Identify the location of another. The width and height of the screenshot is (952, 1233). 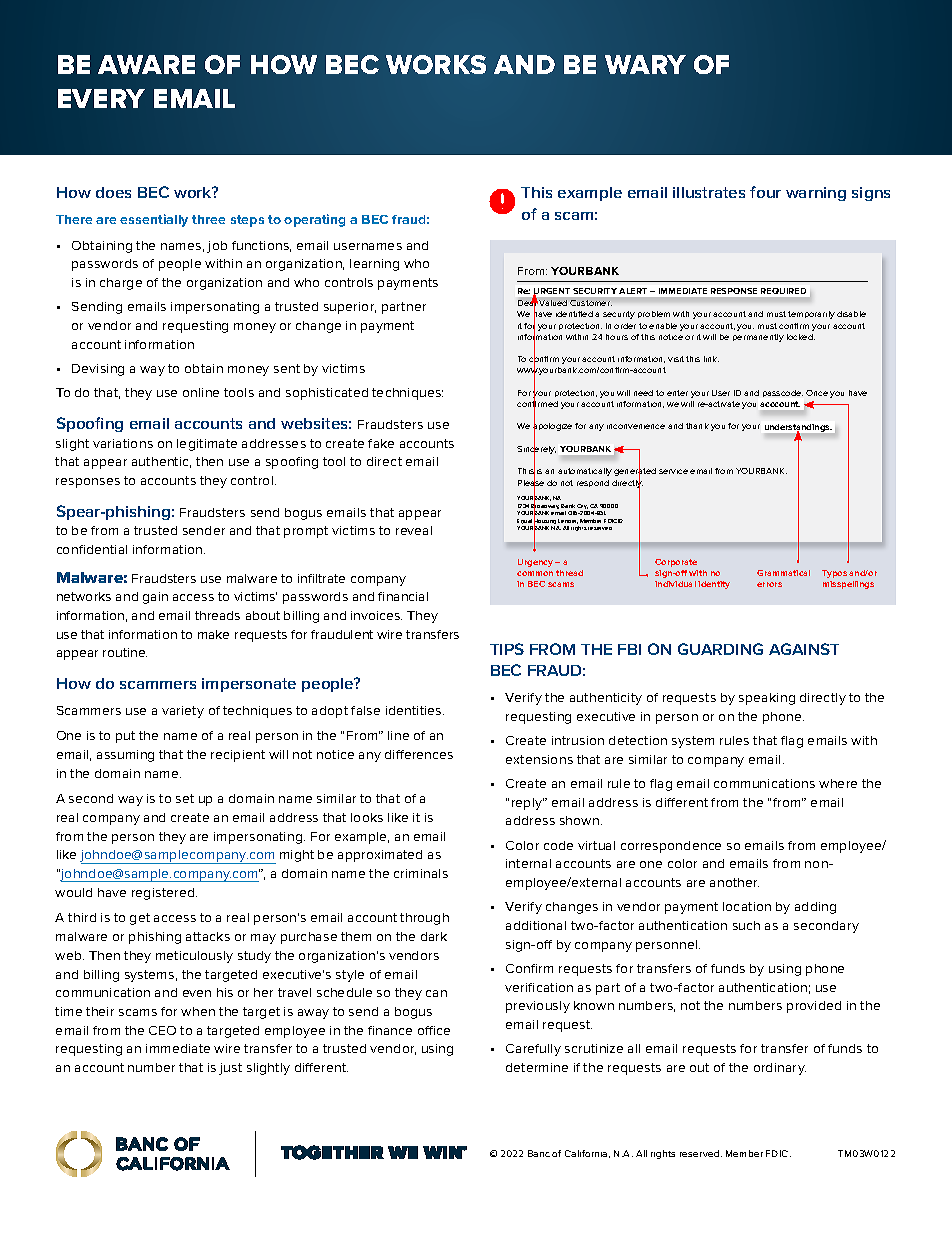
(734, 882).
